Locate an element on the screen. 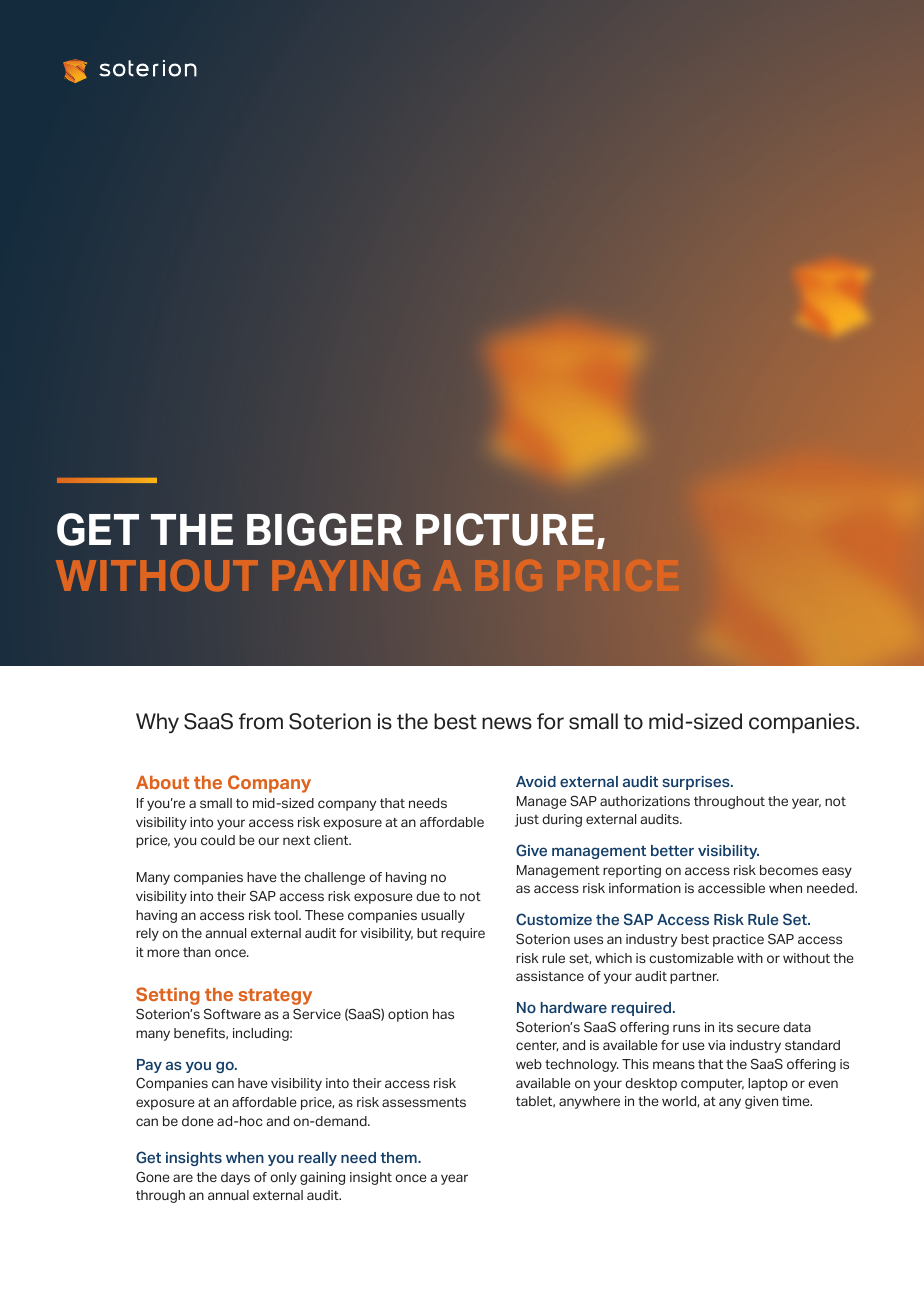 This screenshot has height=1308, width=924. could is located at coordinates (218, 840).
